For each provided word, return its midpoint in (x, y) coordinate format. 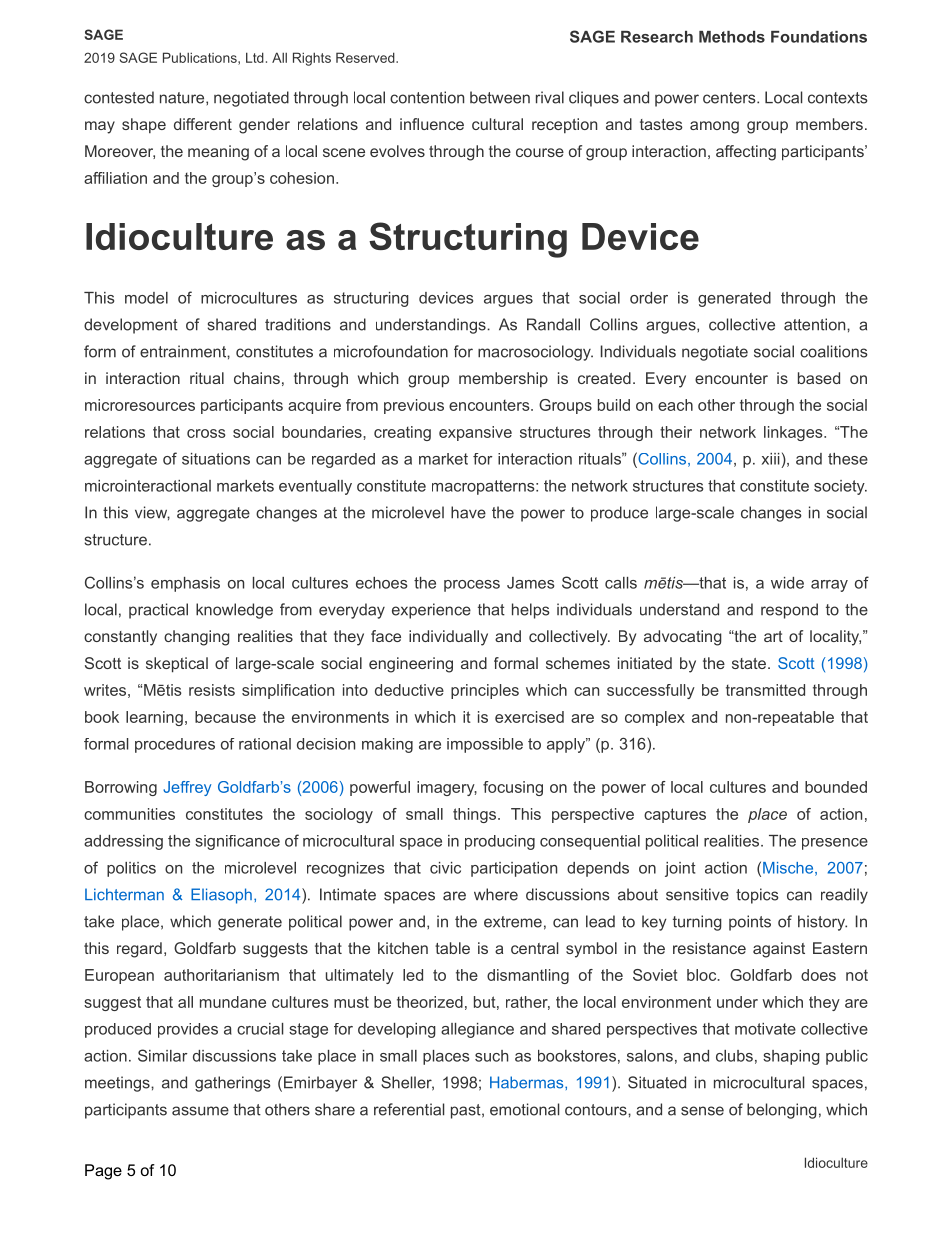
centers (730, 98)
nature (183, 98)
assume (200, 1111)
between (500, 97)
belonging (782, 1111)
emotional (524, 1109)
